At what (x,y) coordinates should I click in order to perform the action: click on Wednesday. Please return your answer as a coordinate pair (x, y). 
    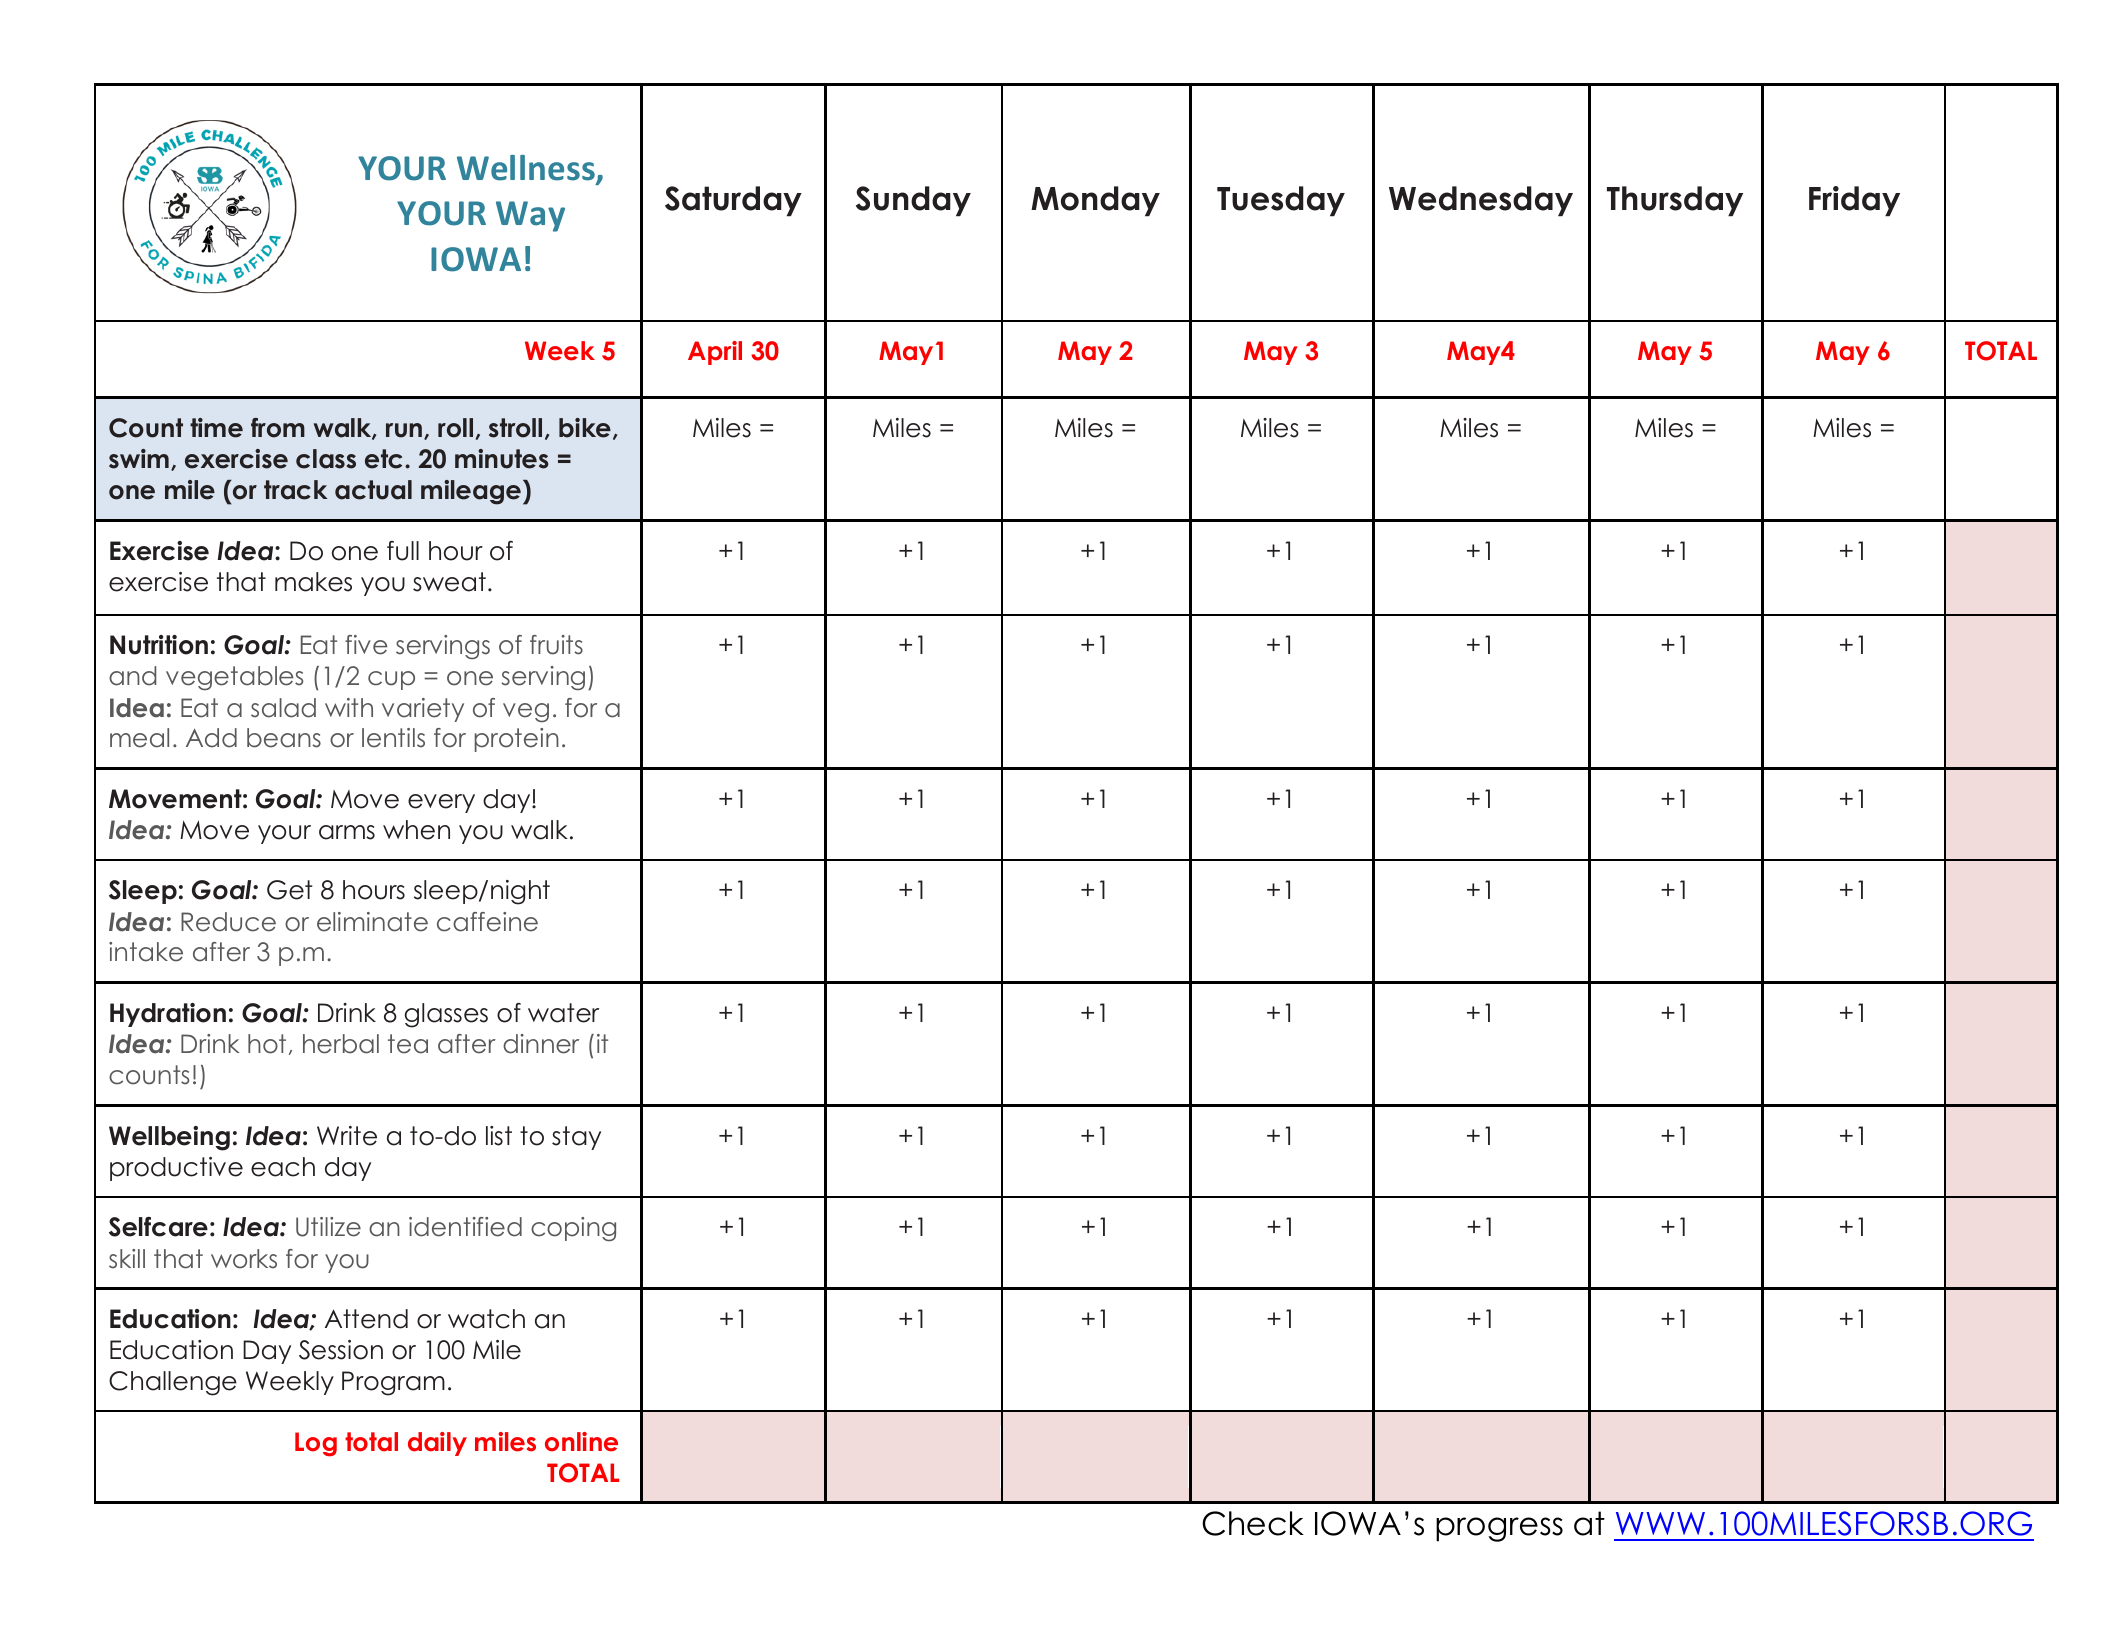
    Looking at the image, I should click on (1481, 201).
